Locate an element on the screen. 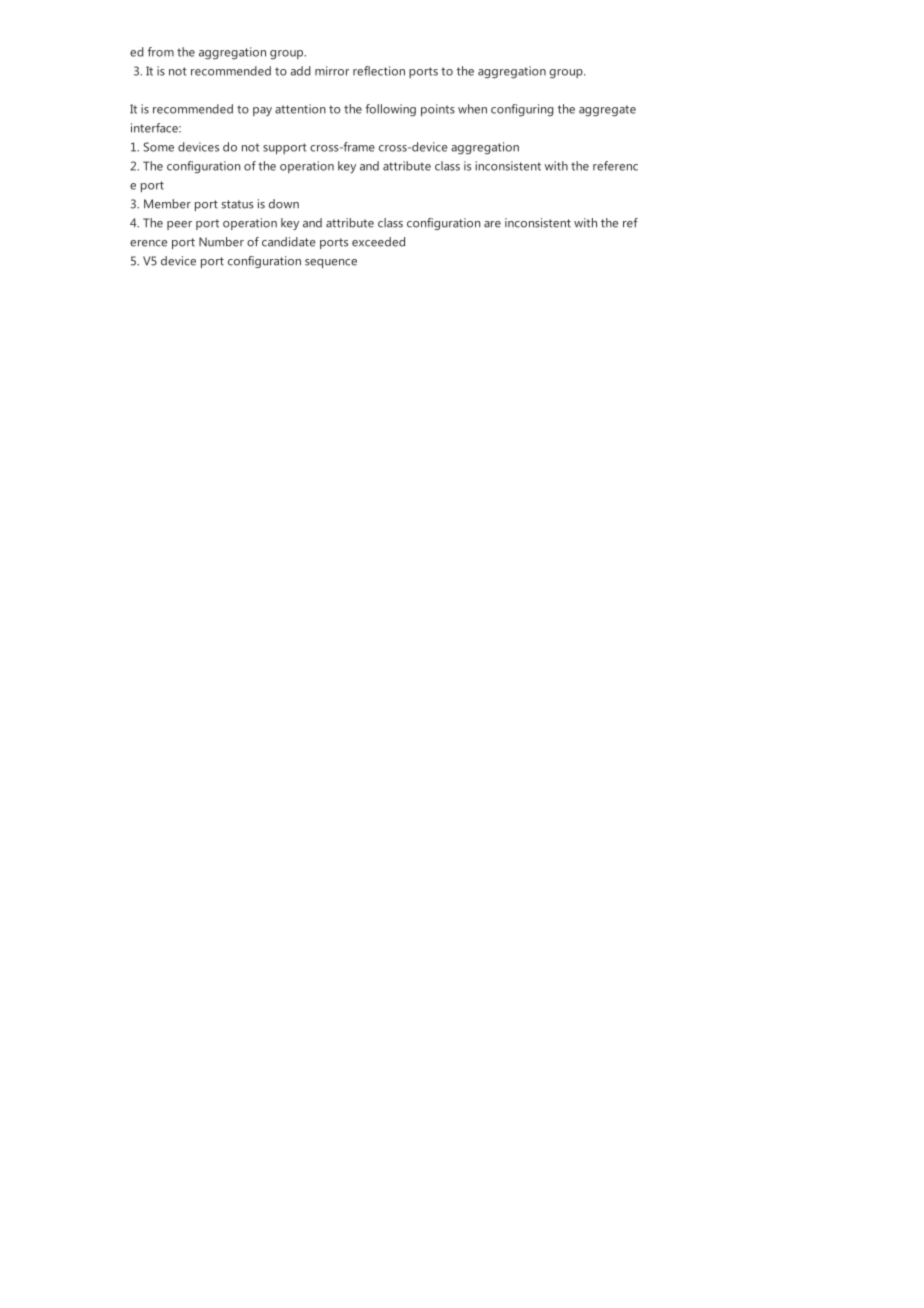 This screenshot has height=1308, width=924. configuring is located at coordinates (522, 110).
